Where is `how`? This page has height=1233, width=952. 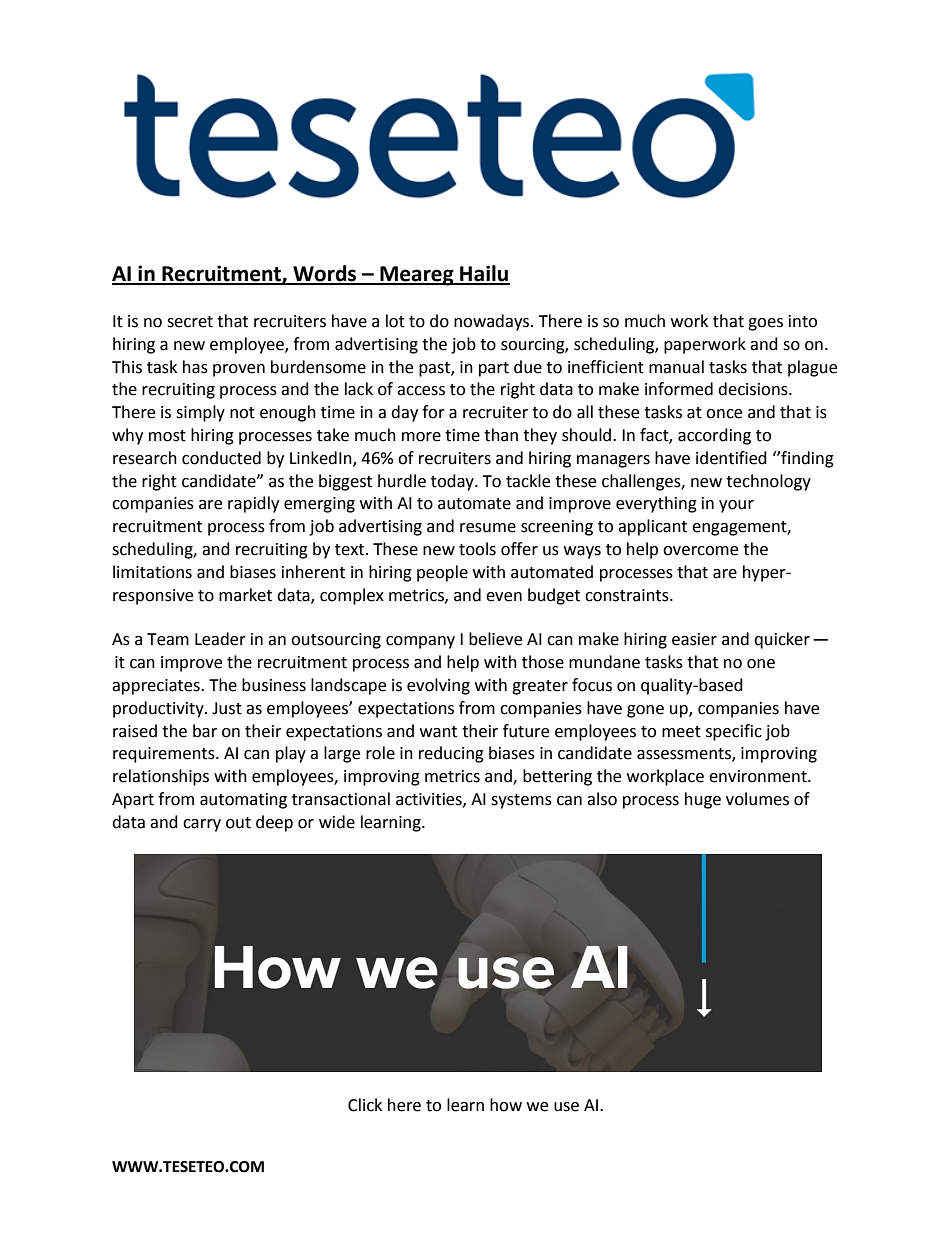 how is located at coordinates (506, 1105).
